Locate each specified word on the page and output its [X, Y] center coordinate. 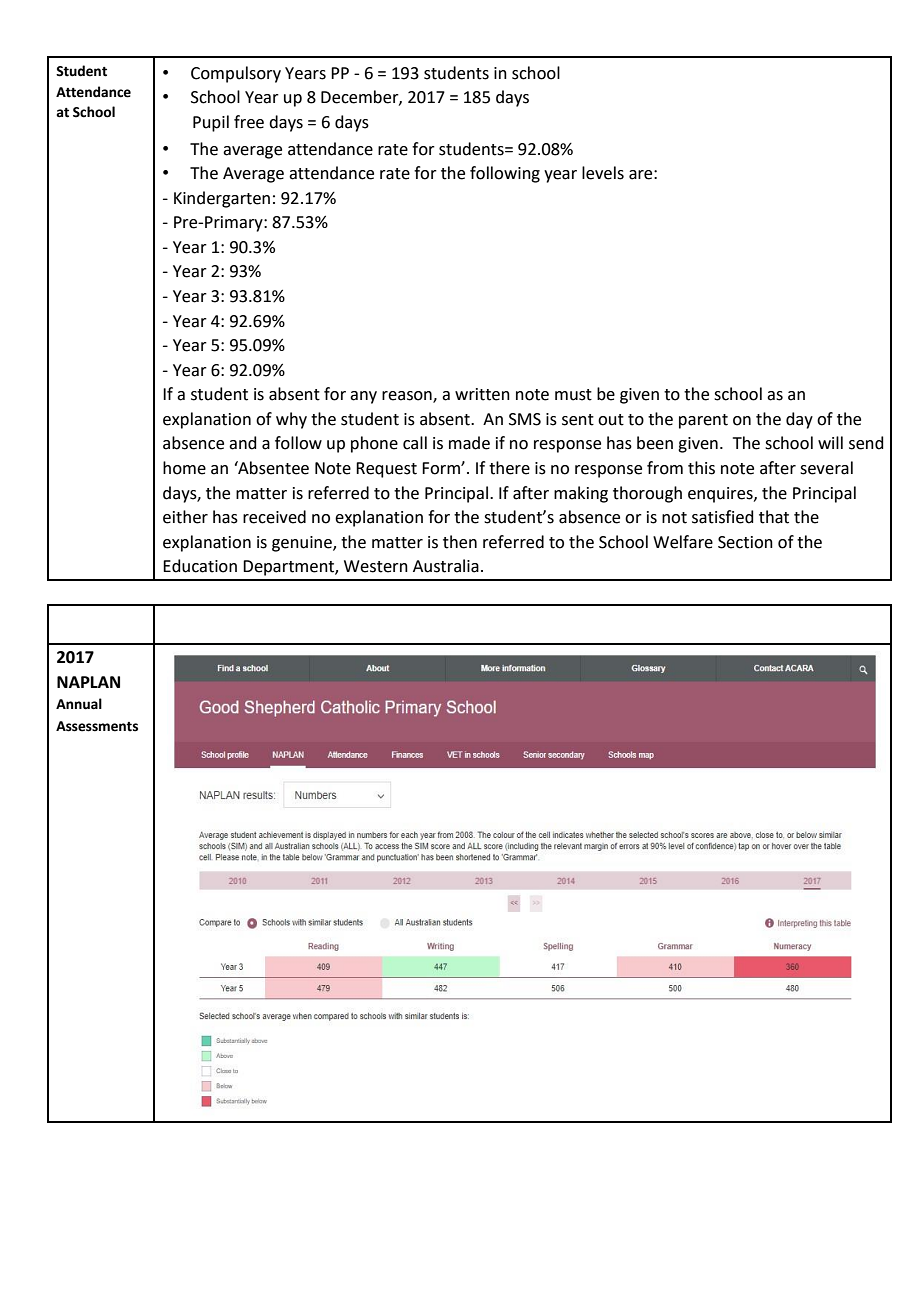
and [243, 443]
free [249, 122]
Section [745, 542]
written [482, 394]
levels [603, 173]
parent [703, 421]
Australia [446, 566]
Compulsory [236, 74]
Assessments [97, 726]
